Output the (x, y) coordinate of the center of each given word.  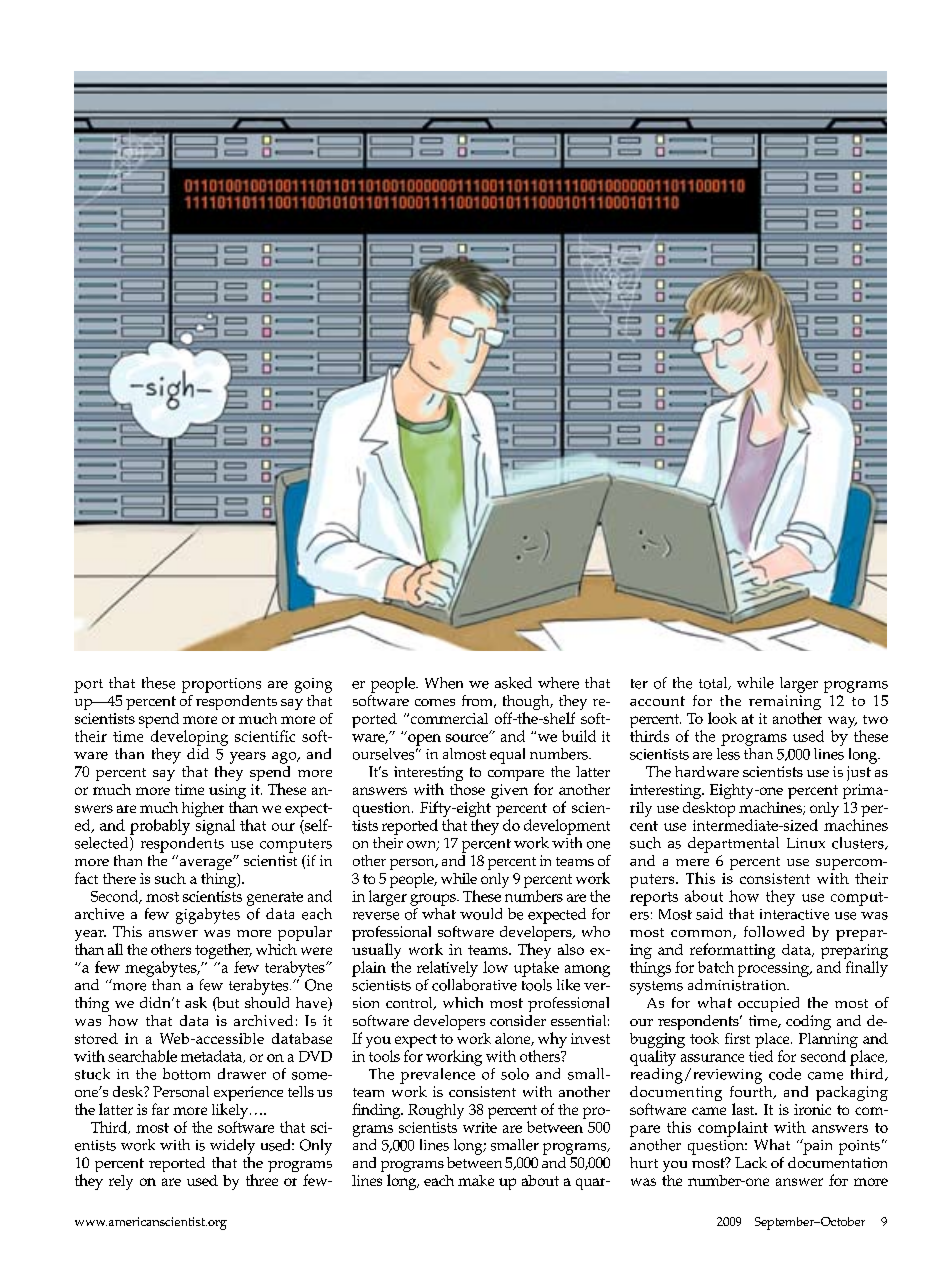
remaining (785, 704)
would (481, 914)
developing (189, 738)
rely (121, 1182)
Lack (751, 1162)
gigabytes (208, 916)
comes (435, 702)
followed (774, 931)
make (476, 1180)
